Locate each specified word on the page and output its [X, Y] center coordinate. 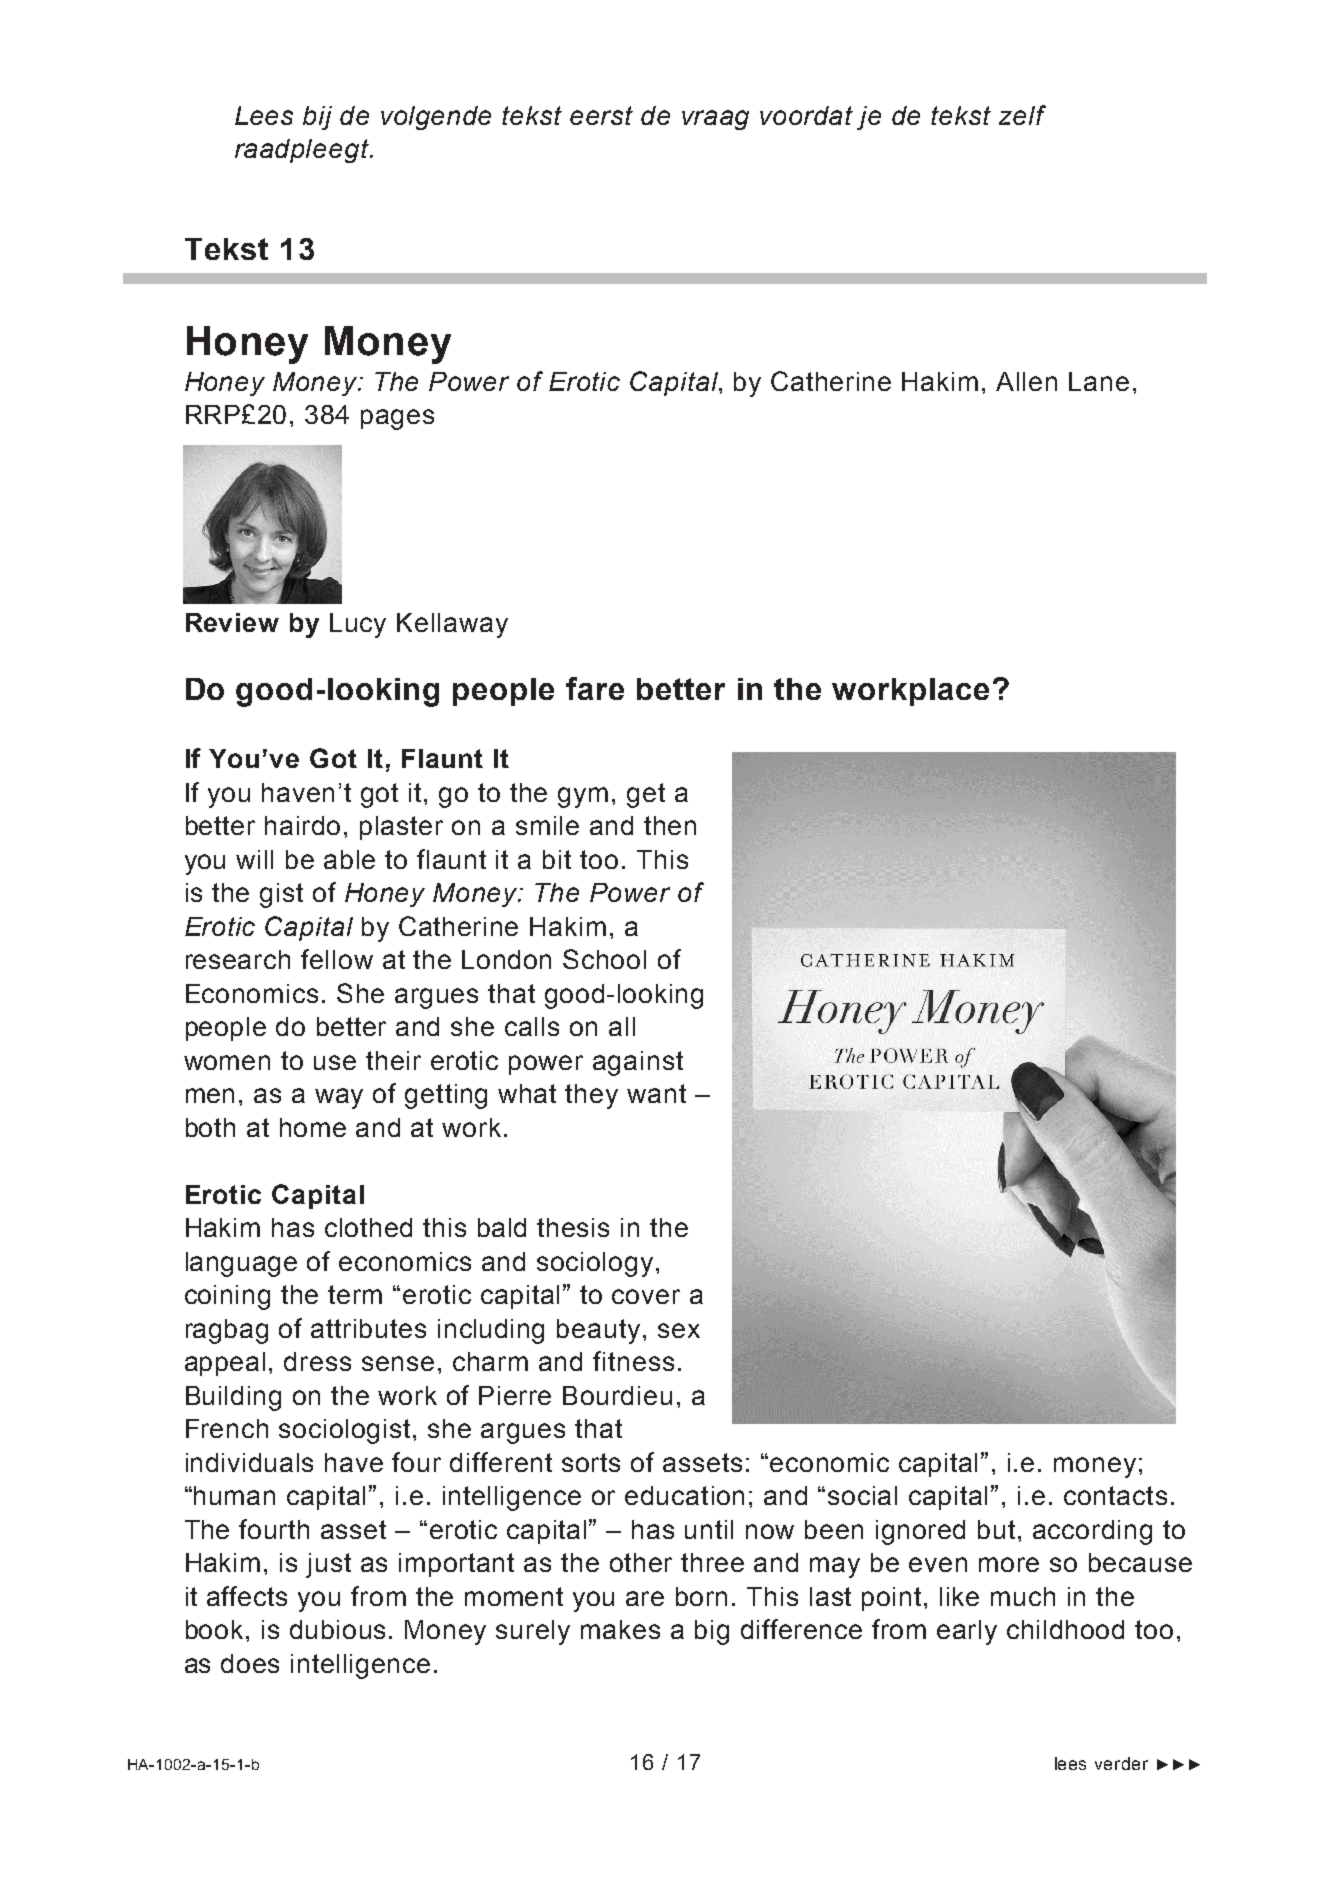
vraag [715, 120]
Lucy [358, 625]
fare [595, 688]
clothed [368, 1227]
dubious [337, 1629]
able [349, 859]
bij [317, 118]
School [604, 959]
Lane [1099, 381]
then [670, 825]
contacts [1115, 1495]
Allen [1026, 381]
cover [646, 1296]
